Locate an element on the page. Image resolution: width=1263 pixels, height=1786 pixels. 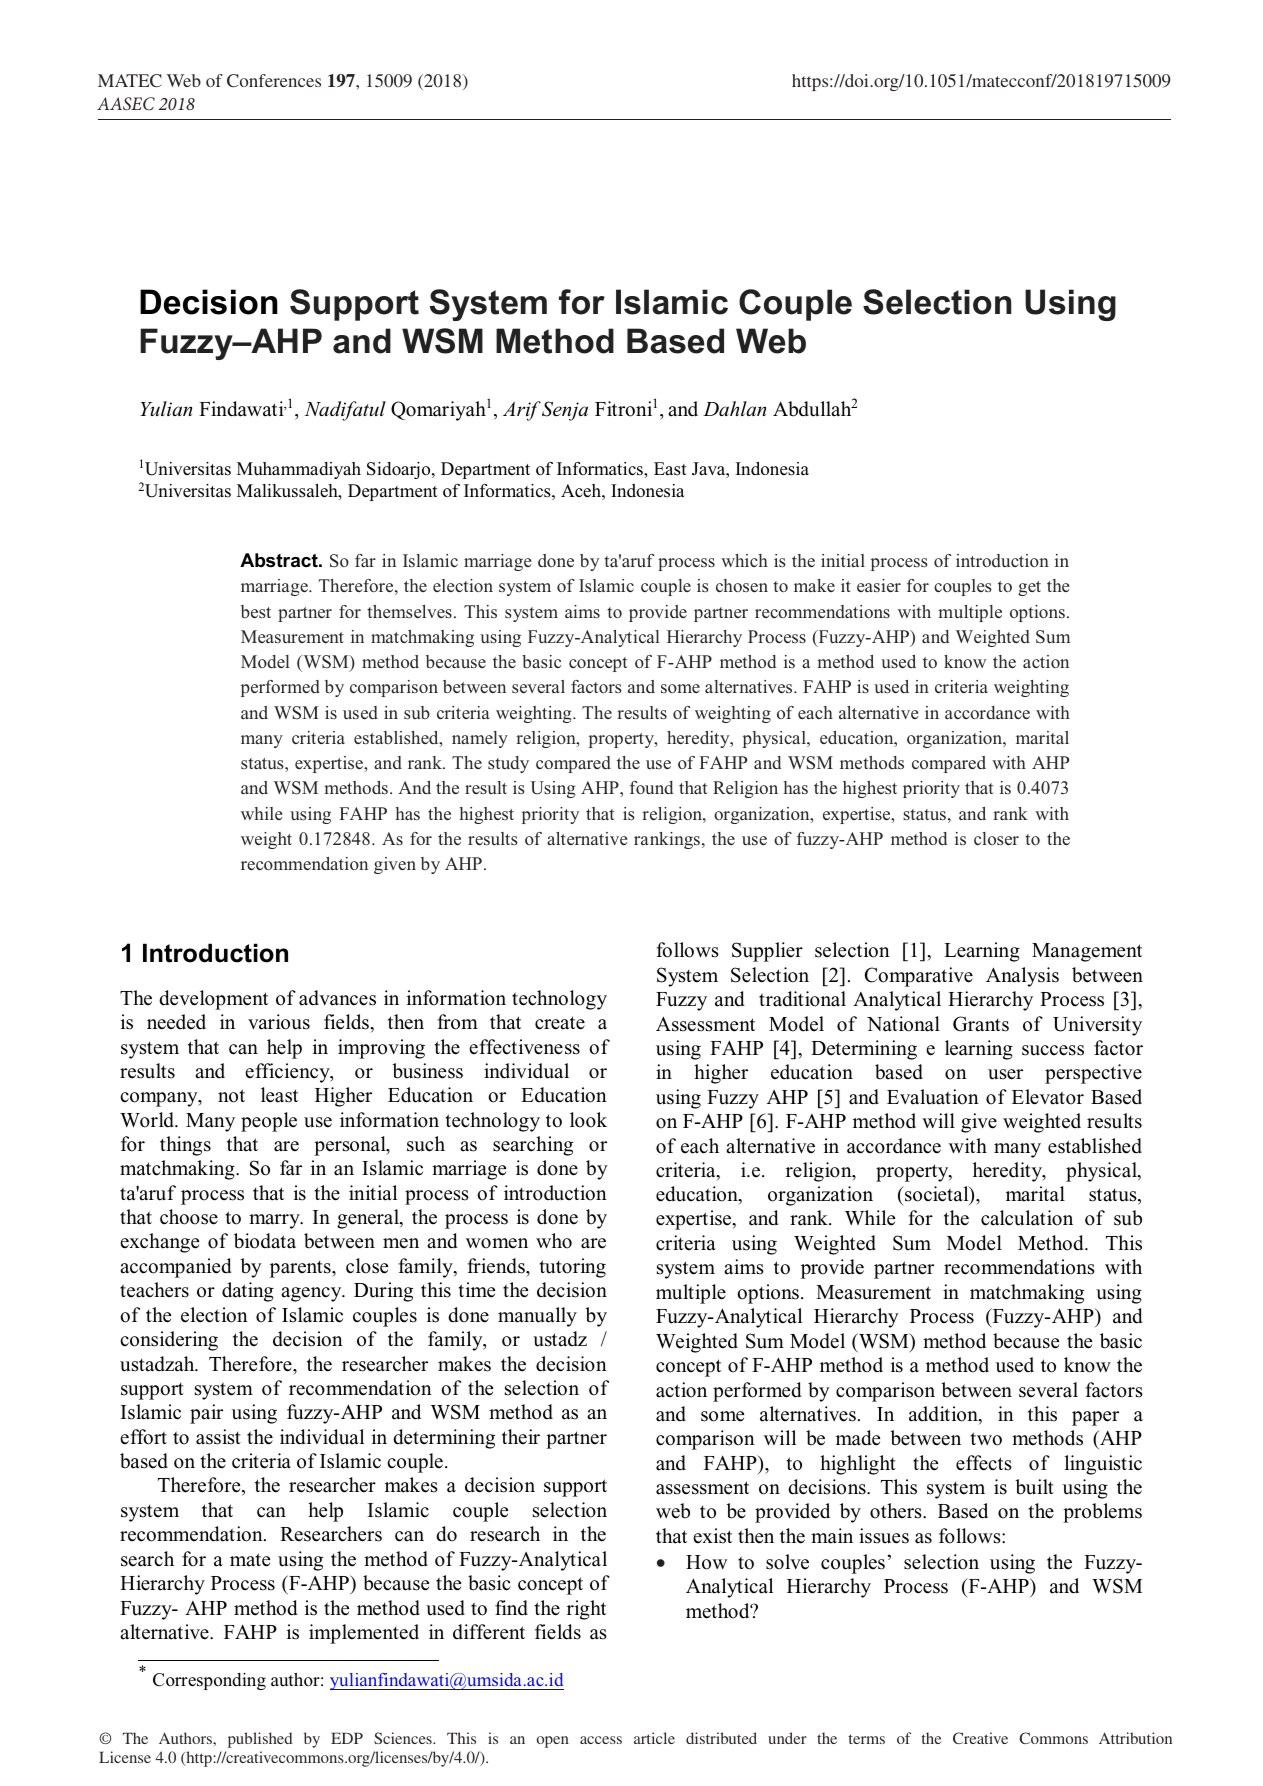
Conferences is located at coordinates (274, 81).
